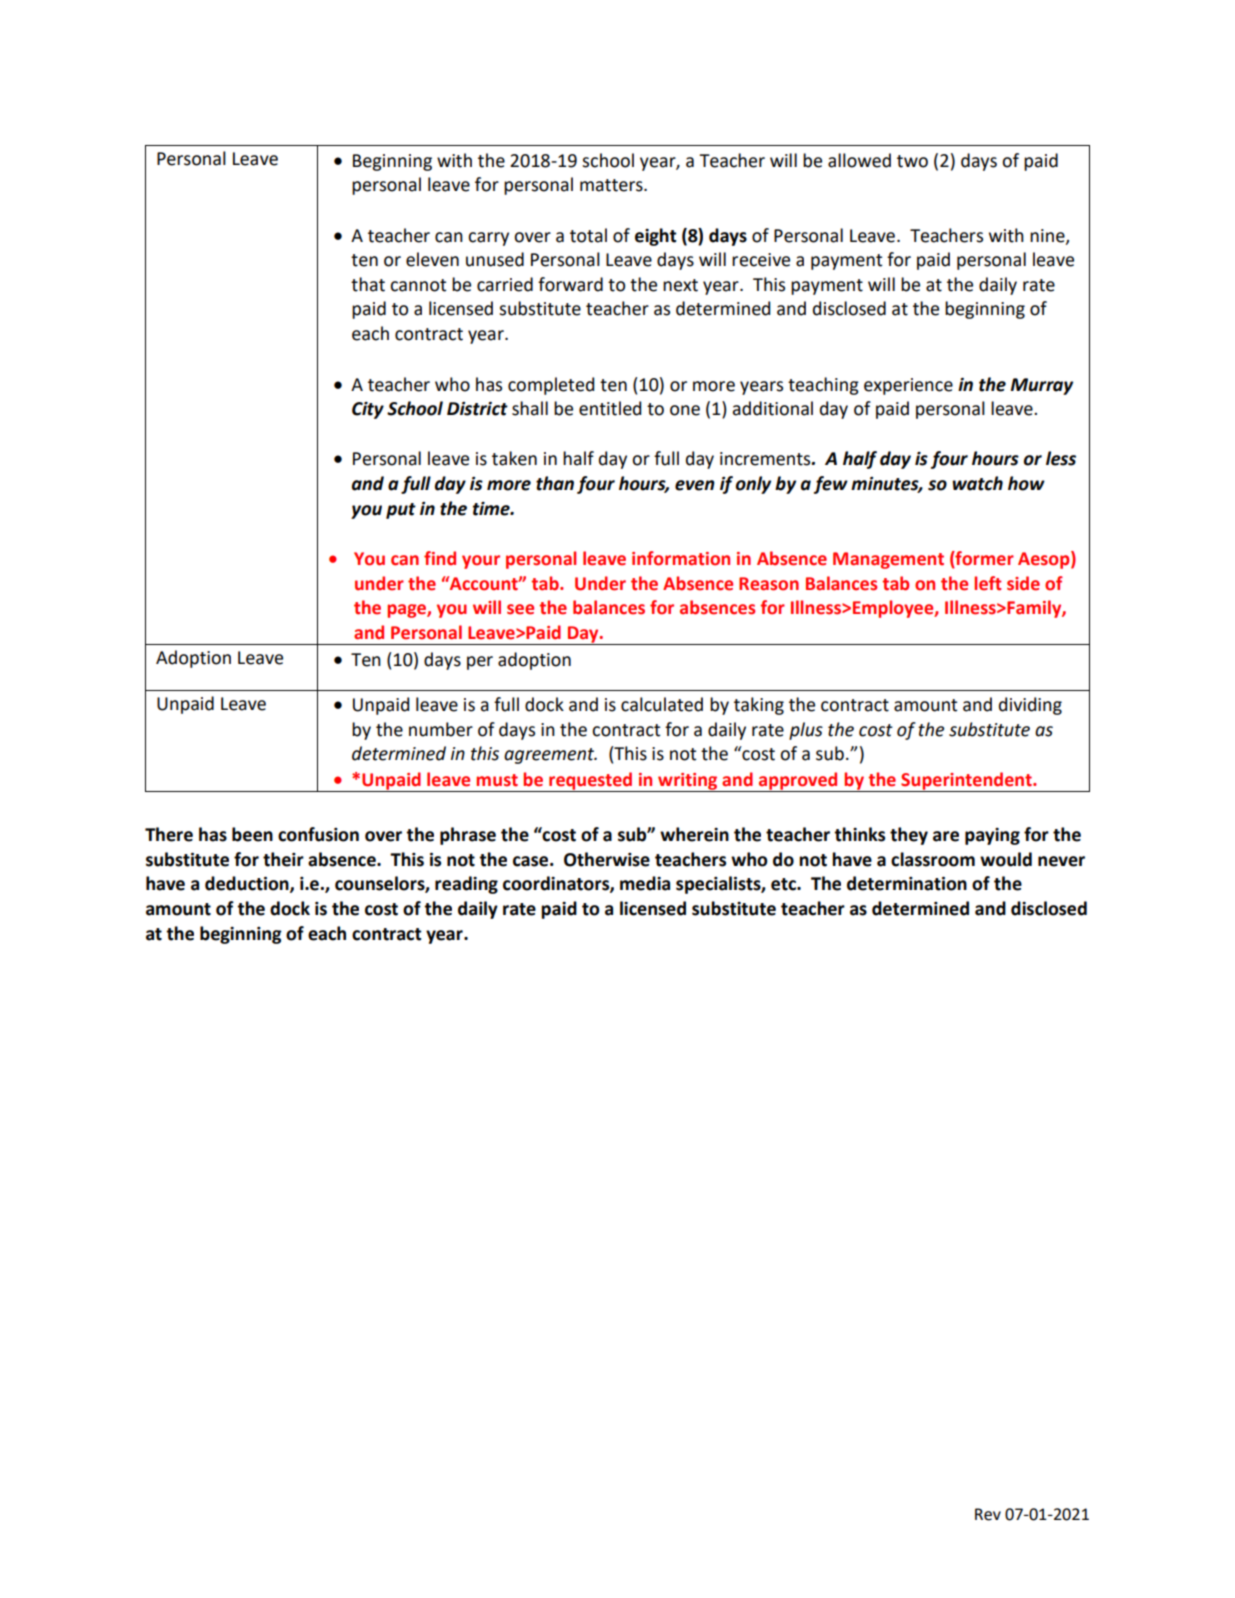 The width and height of the page is (1235, 1598). What do you see at coordinates (988, 1514) in the page?
I see `Rev` at bounding box center [988, 1514].
